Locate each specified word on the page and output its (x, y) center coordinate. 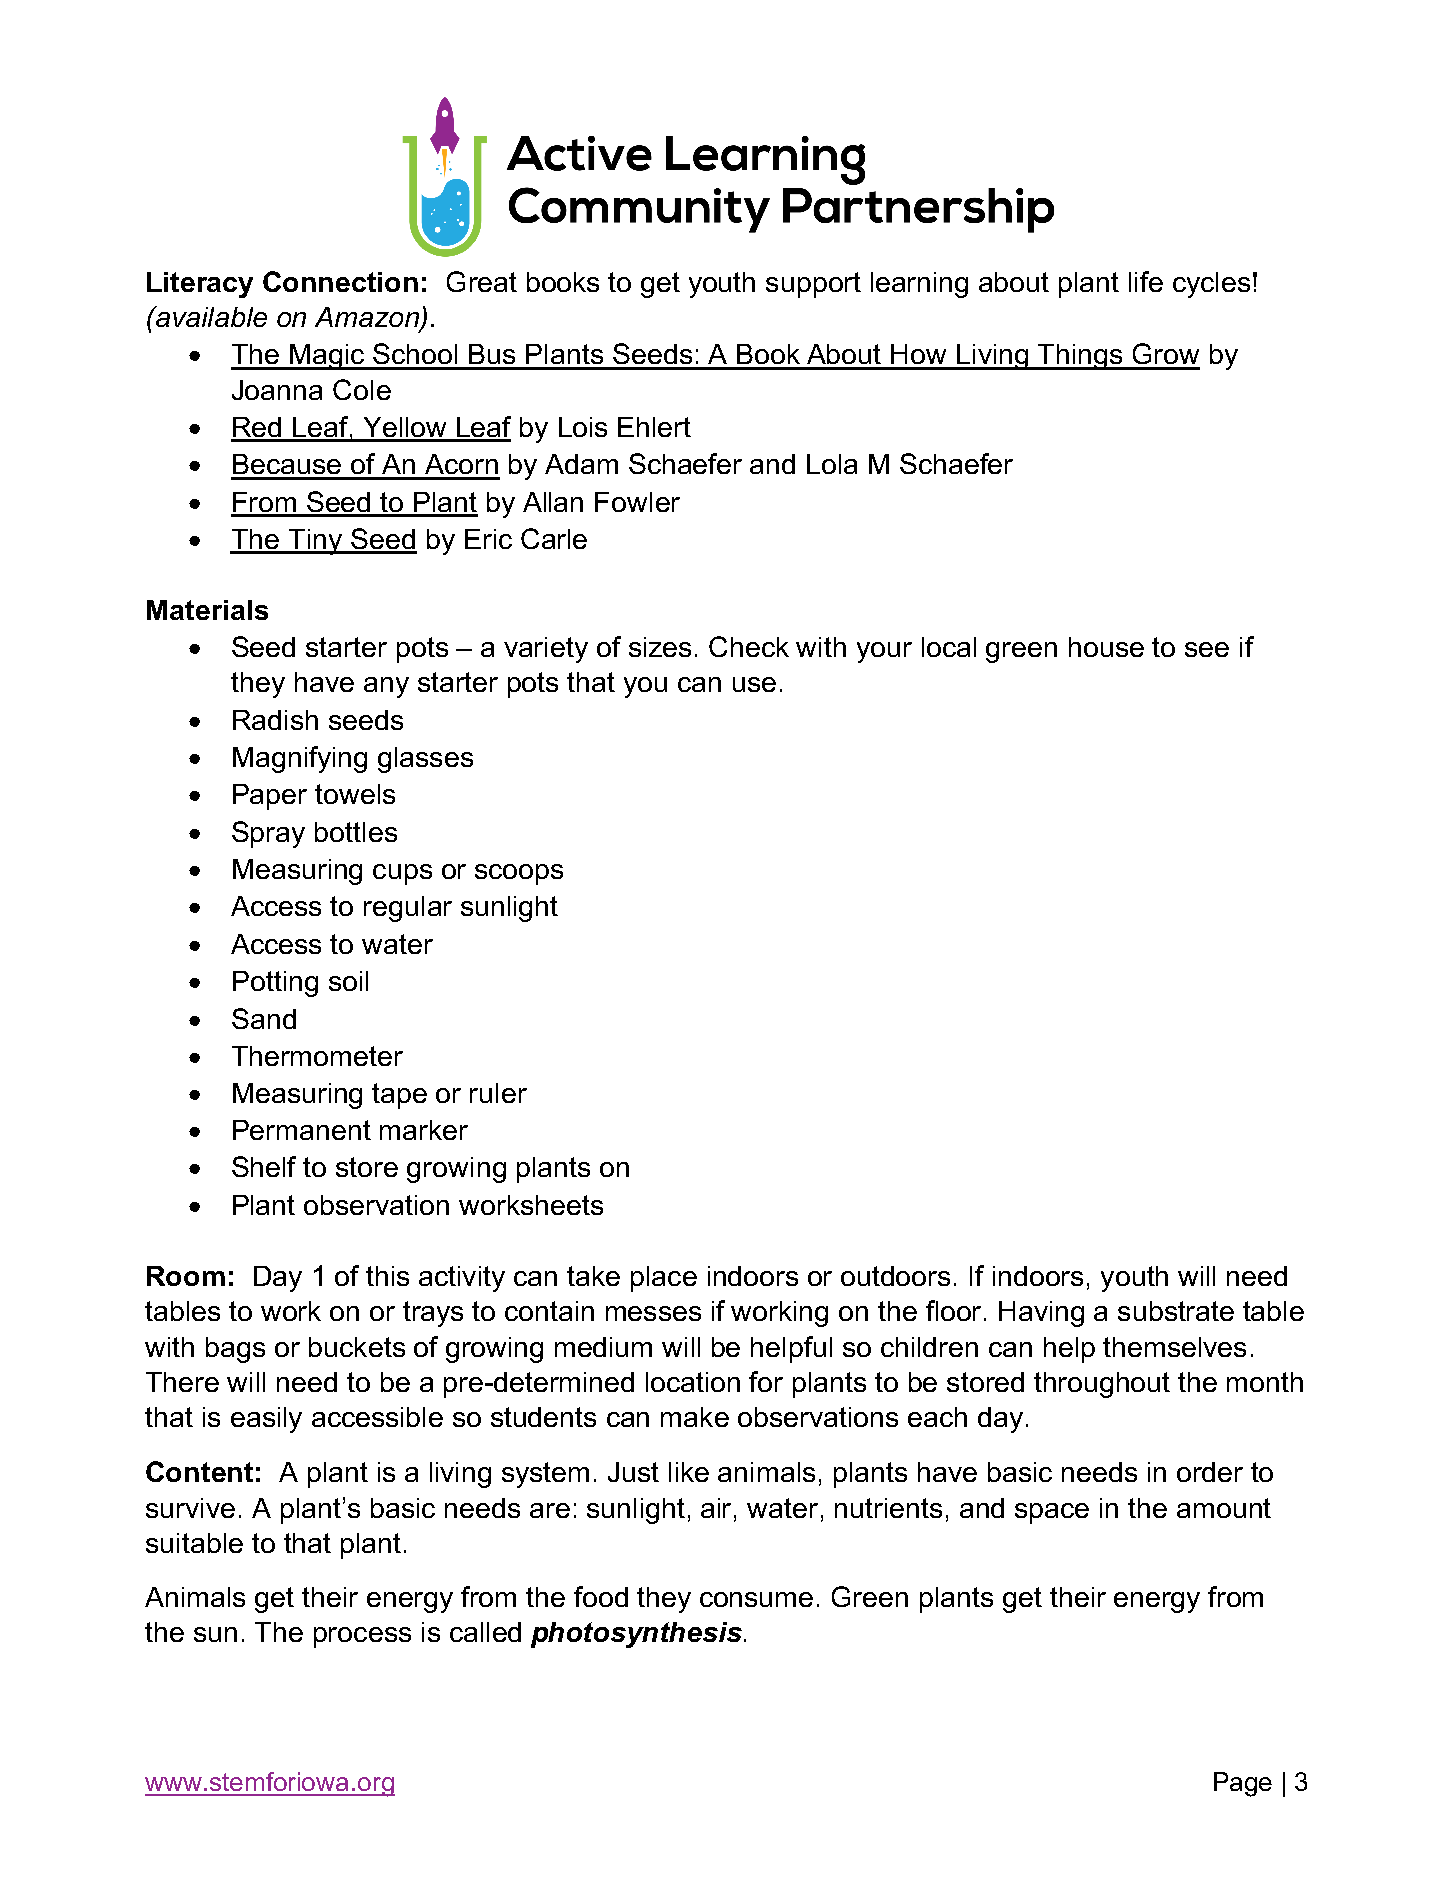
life (1146, 281)
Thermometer (317, 1056)
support (813, 285)
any (386, 687)
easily (266, 1420)
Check (749, 646)
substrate (1176, 1311)
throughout (1102, 1385)
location (693, 1382)
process (362, 1637)
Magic (327, 357)
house (1106, 647)
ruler (498, 1093)
